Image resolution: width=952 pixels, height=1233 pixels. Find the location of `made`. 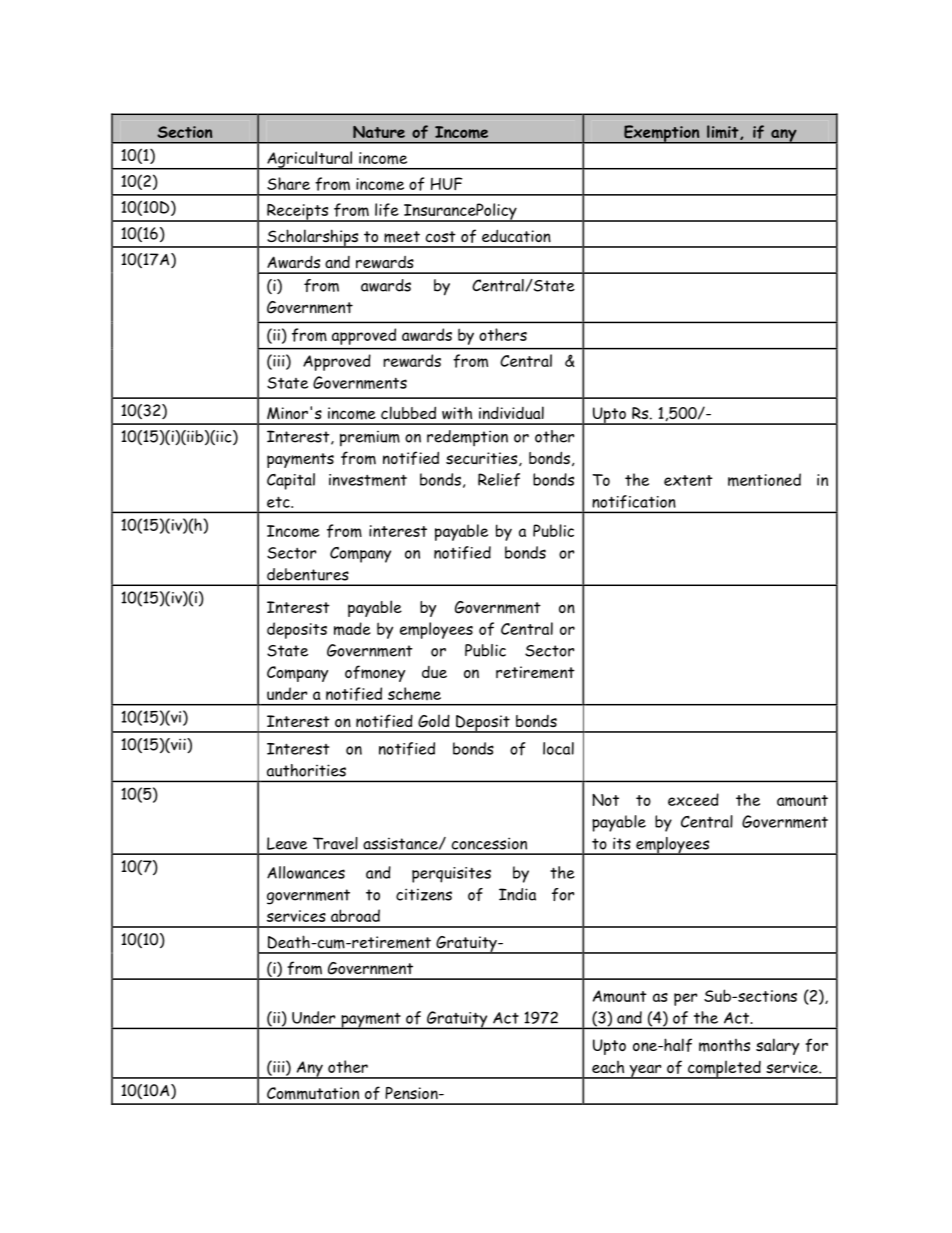

made is located at coordinates (352, 629).
